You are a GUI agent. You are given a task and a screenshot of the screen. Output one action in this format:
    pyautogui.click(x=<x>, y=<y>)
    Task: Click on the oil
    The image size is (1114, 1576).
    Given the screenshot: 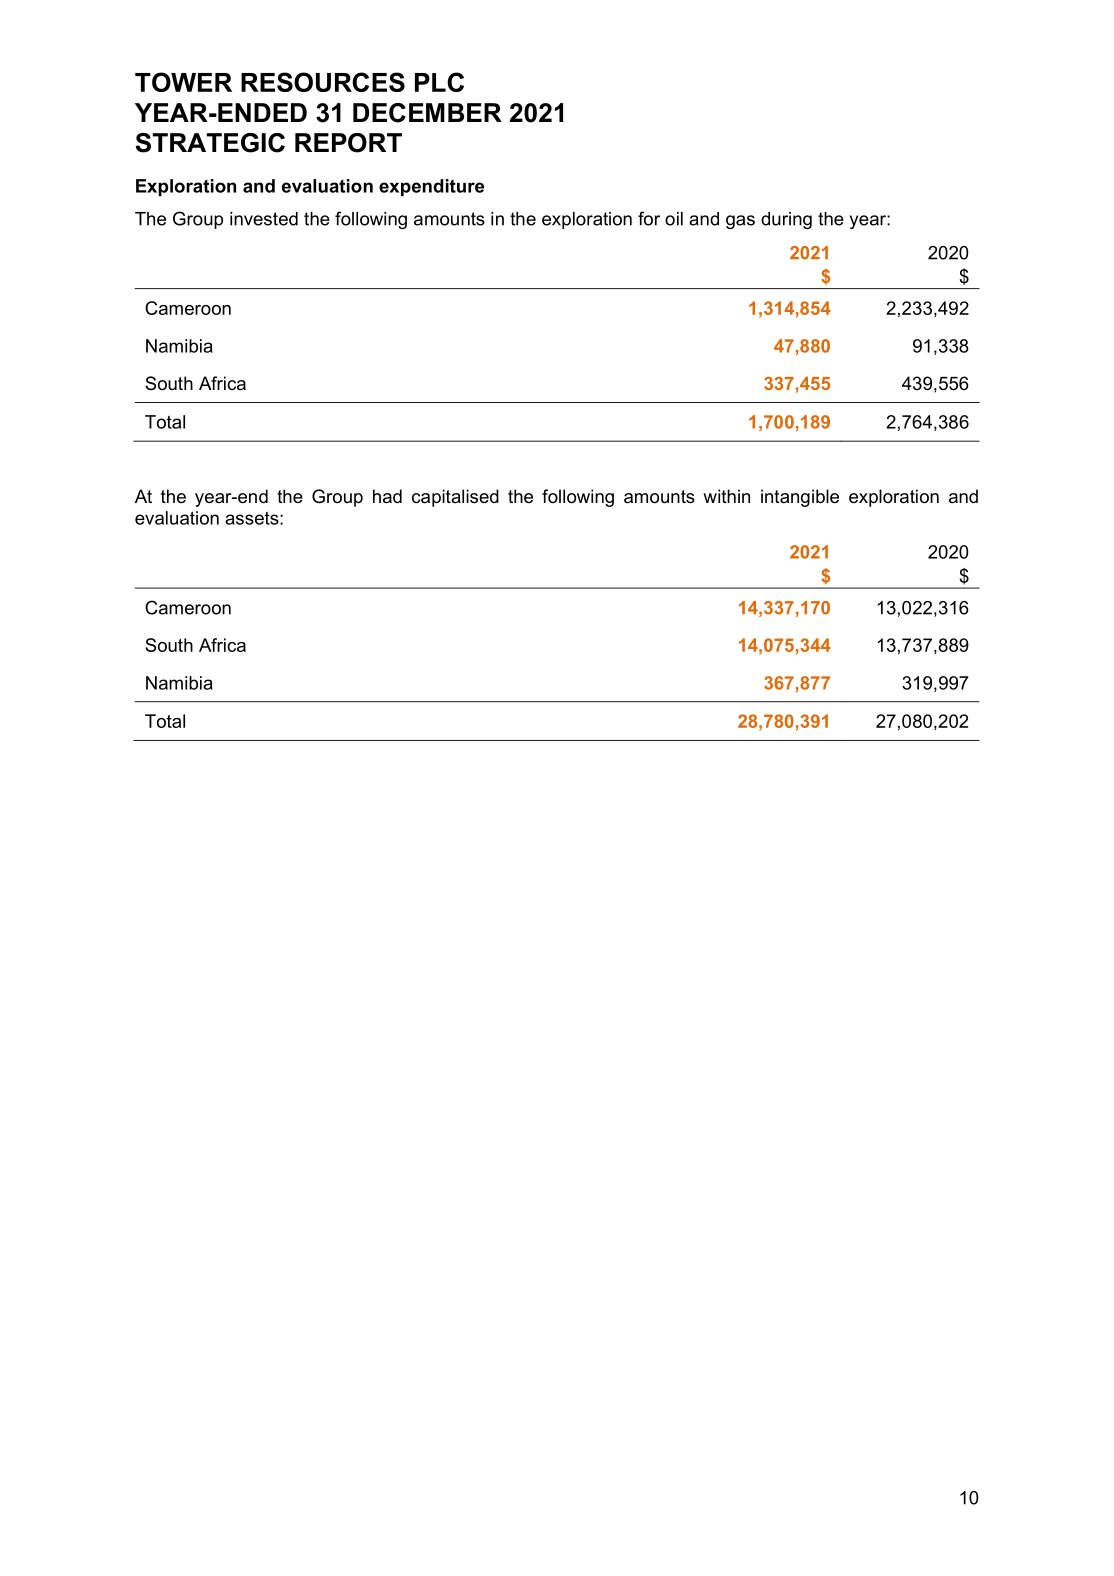 What is the action you would take?
    pyautogui.click(x=674, y=219)
